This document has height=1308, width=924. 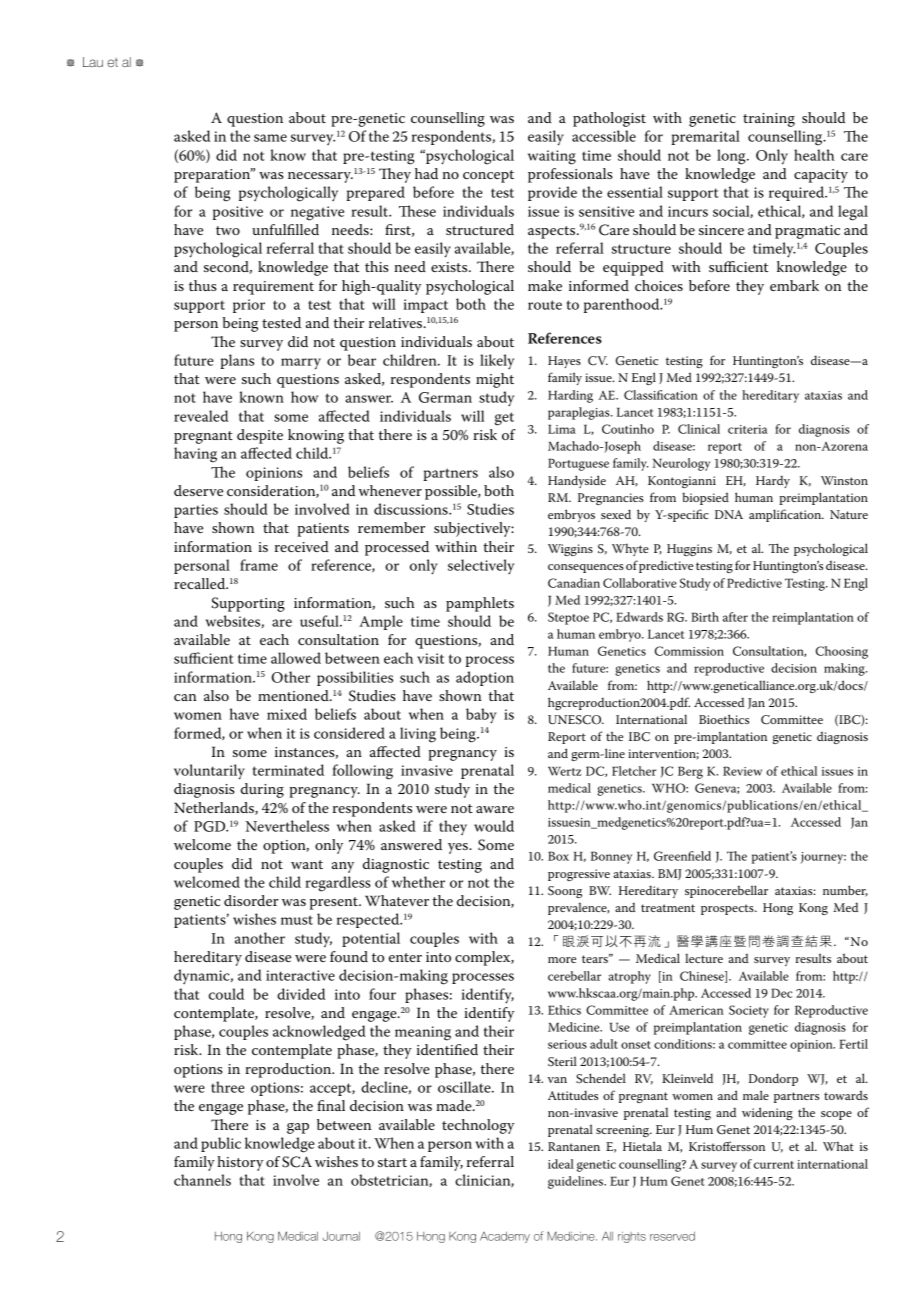 What do you see at coordinates (495, 380) in the document?
I see `might` at bounding box center [495, 380].
